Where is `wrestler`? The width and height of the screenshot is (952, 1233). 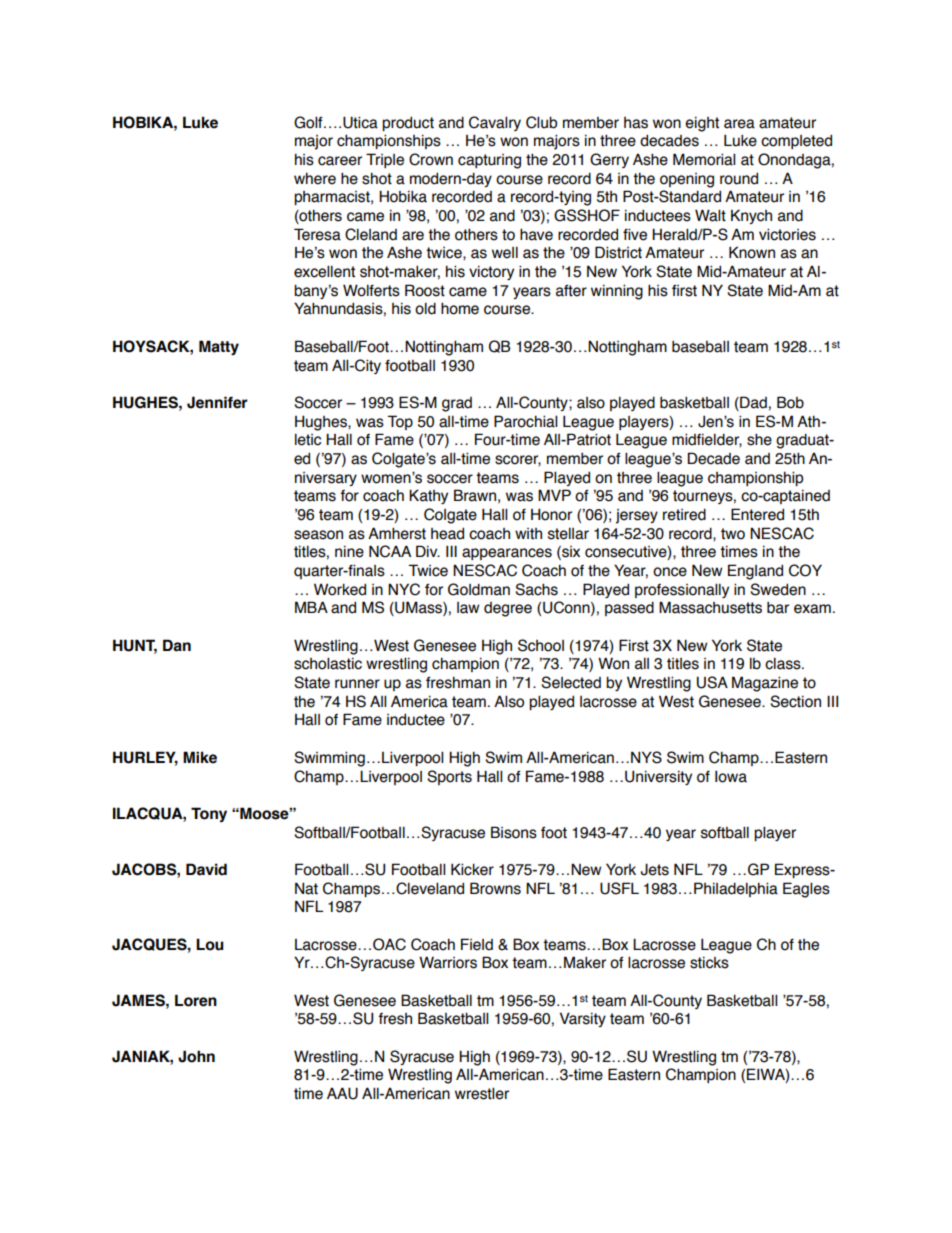
wrestler is located at coordinates (482, 1093).
